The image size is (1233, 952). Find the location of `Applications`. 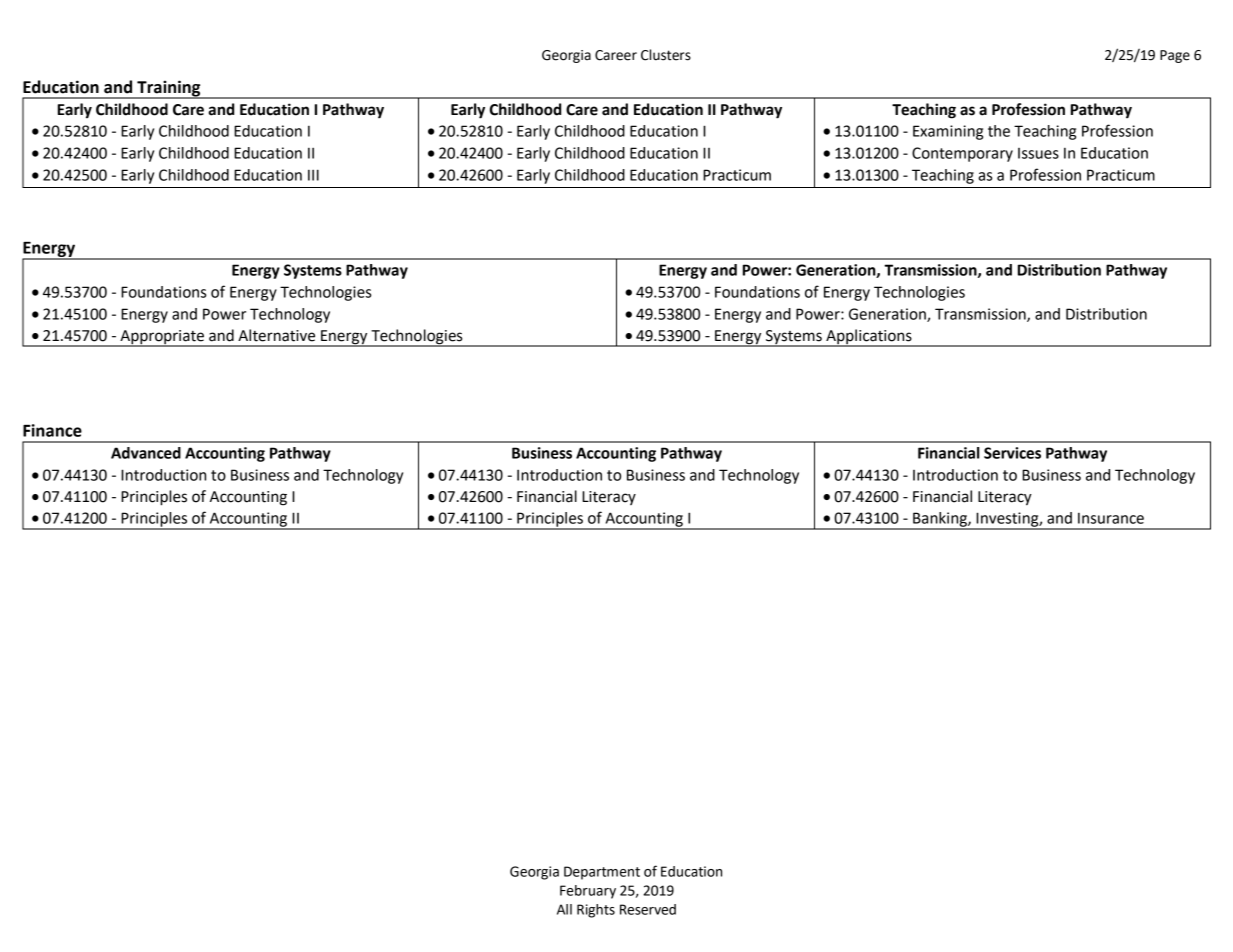

Applications is located at coordinates (869, 338).
